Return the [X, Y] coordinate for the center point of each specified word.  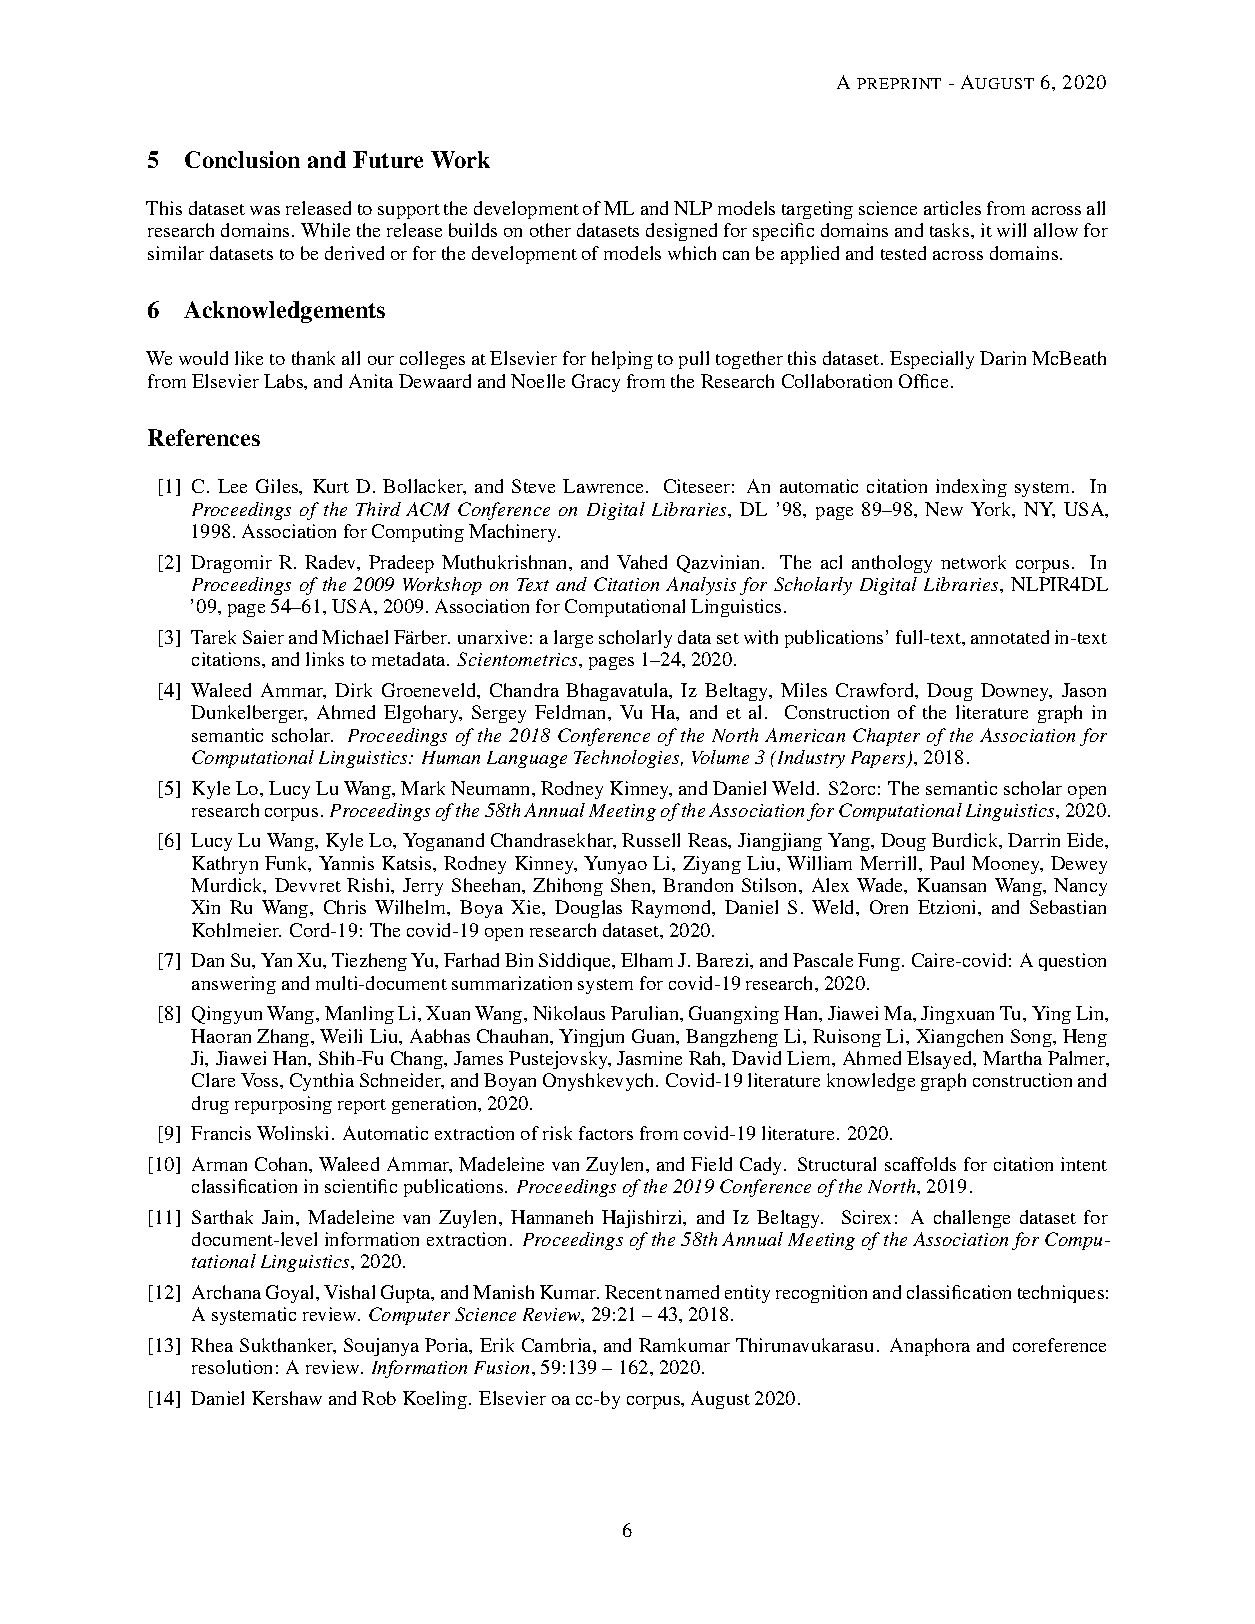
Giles [278, 487]
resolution [232, 1367]
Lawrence [605, 486]
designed [681, 232]
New [944, 509]
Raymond [672, 909]
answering [234, 985]
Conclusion [242, 159]
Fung [879, 962]
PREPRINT [899, 83]
